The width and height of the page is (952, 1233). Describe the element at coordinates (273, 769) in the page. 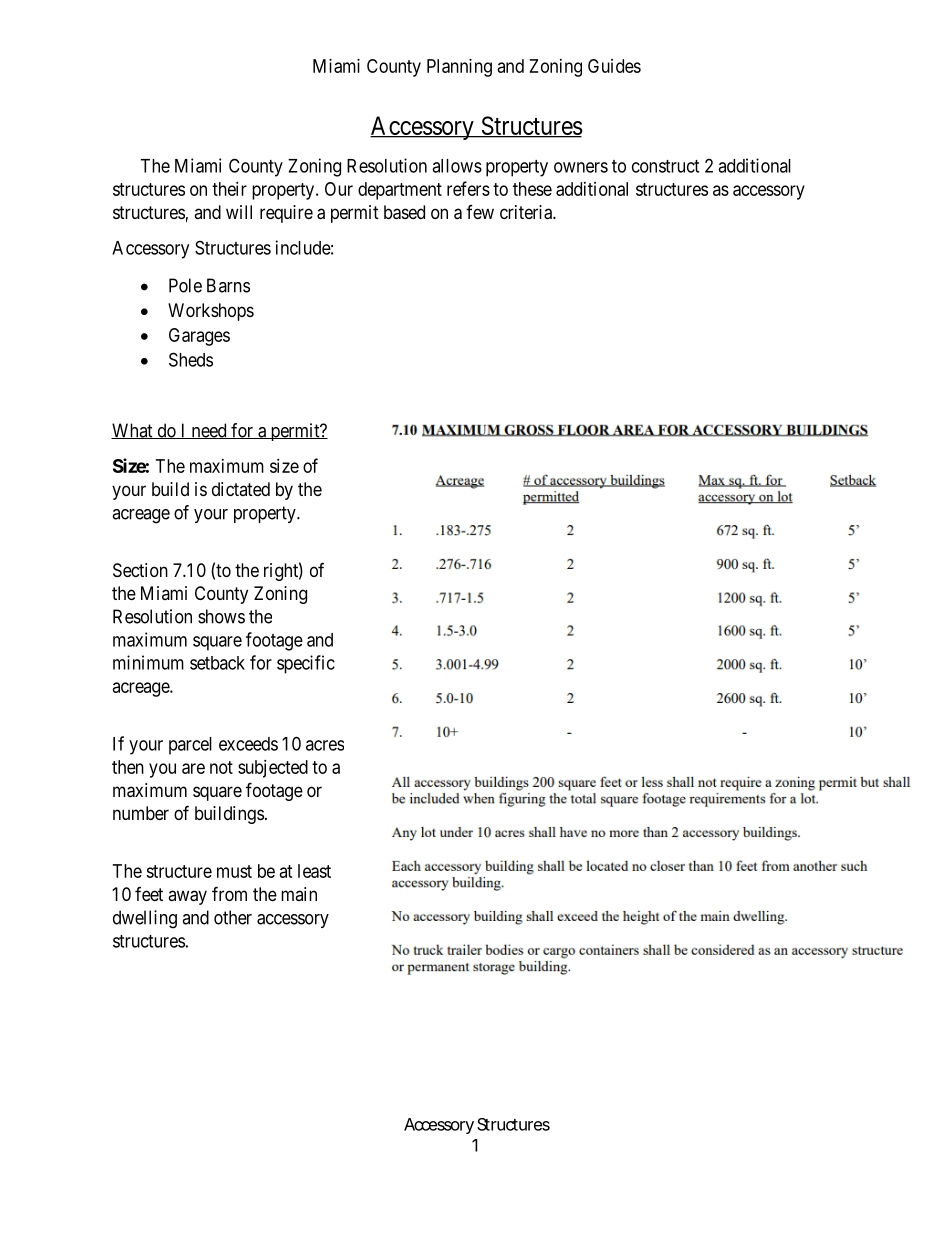

I see `subjected` at that location.
